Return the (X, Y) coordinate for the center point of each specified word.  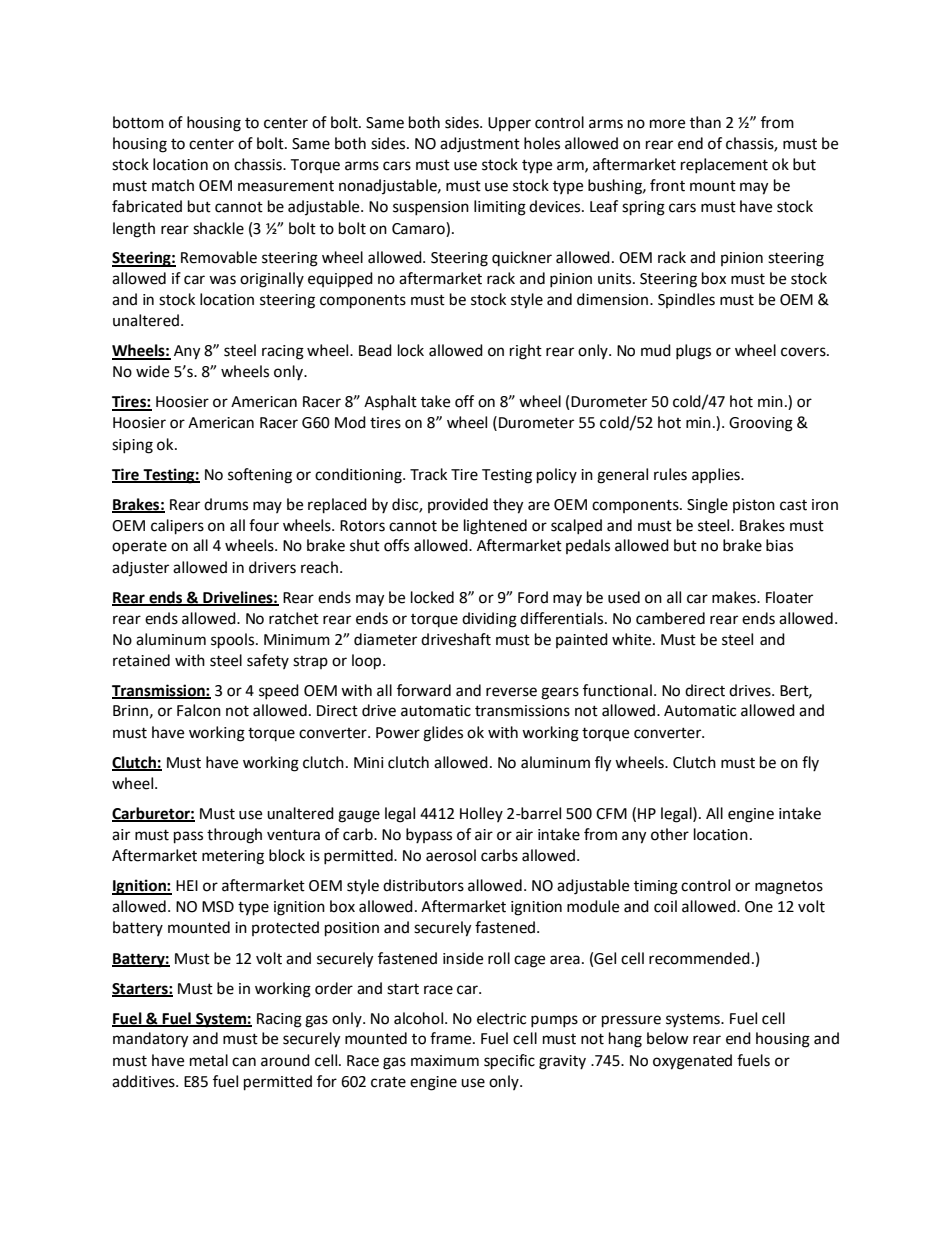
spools (234, 641)
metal (209, 1060)
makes (735, 597)
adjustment (480, 145)
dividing (489, 620)
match (173, 185)
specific (509, 1062)
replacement (724, 166)
